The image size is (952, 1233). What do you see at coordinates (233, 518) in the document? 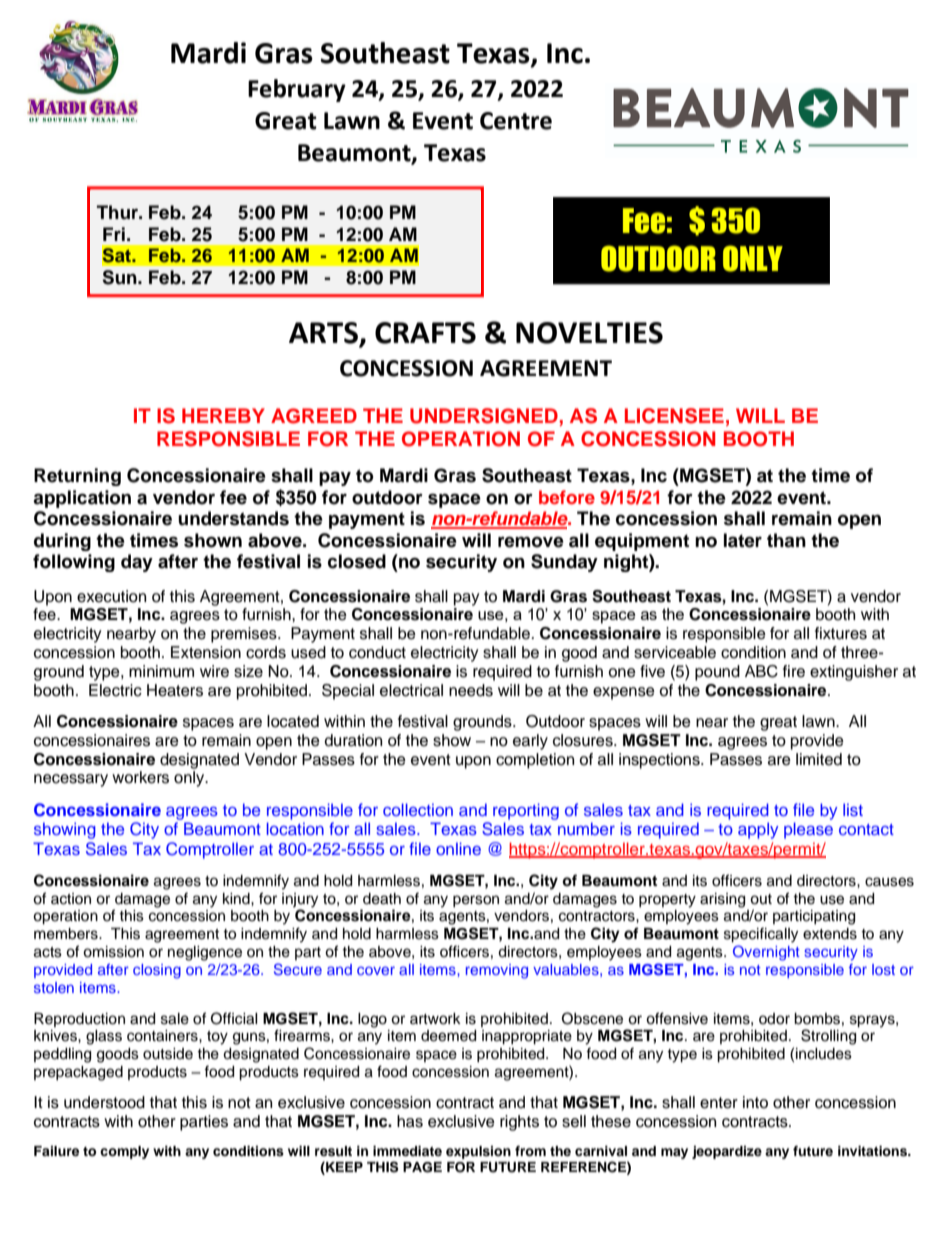
I see `understands` at bounding box center [233, 518].
